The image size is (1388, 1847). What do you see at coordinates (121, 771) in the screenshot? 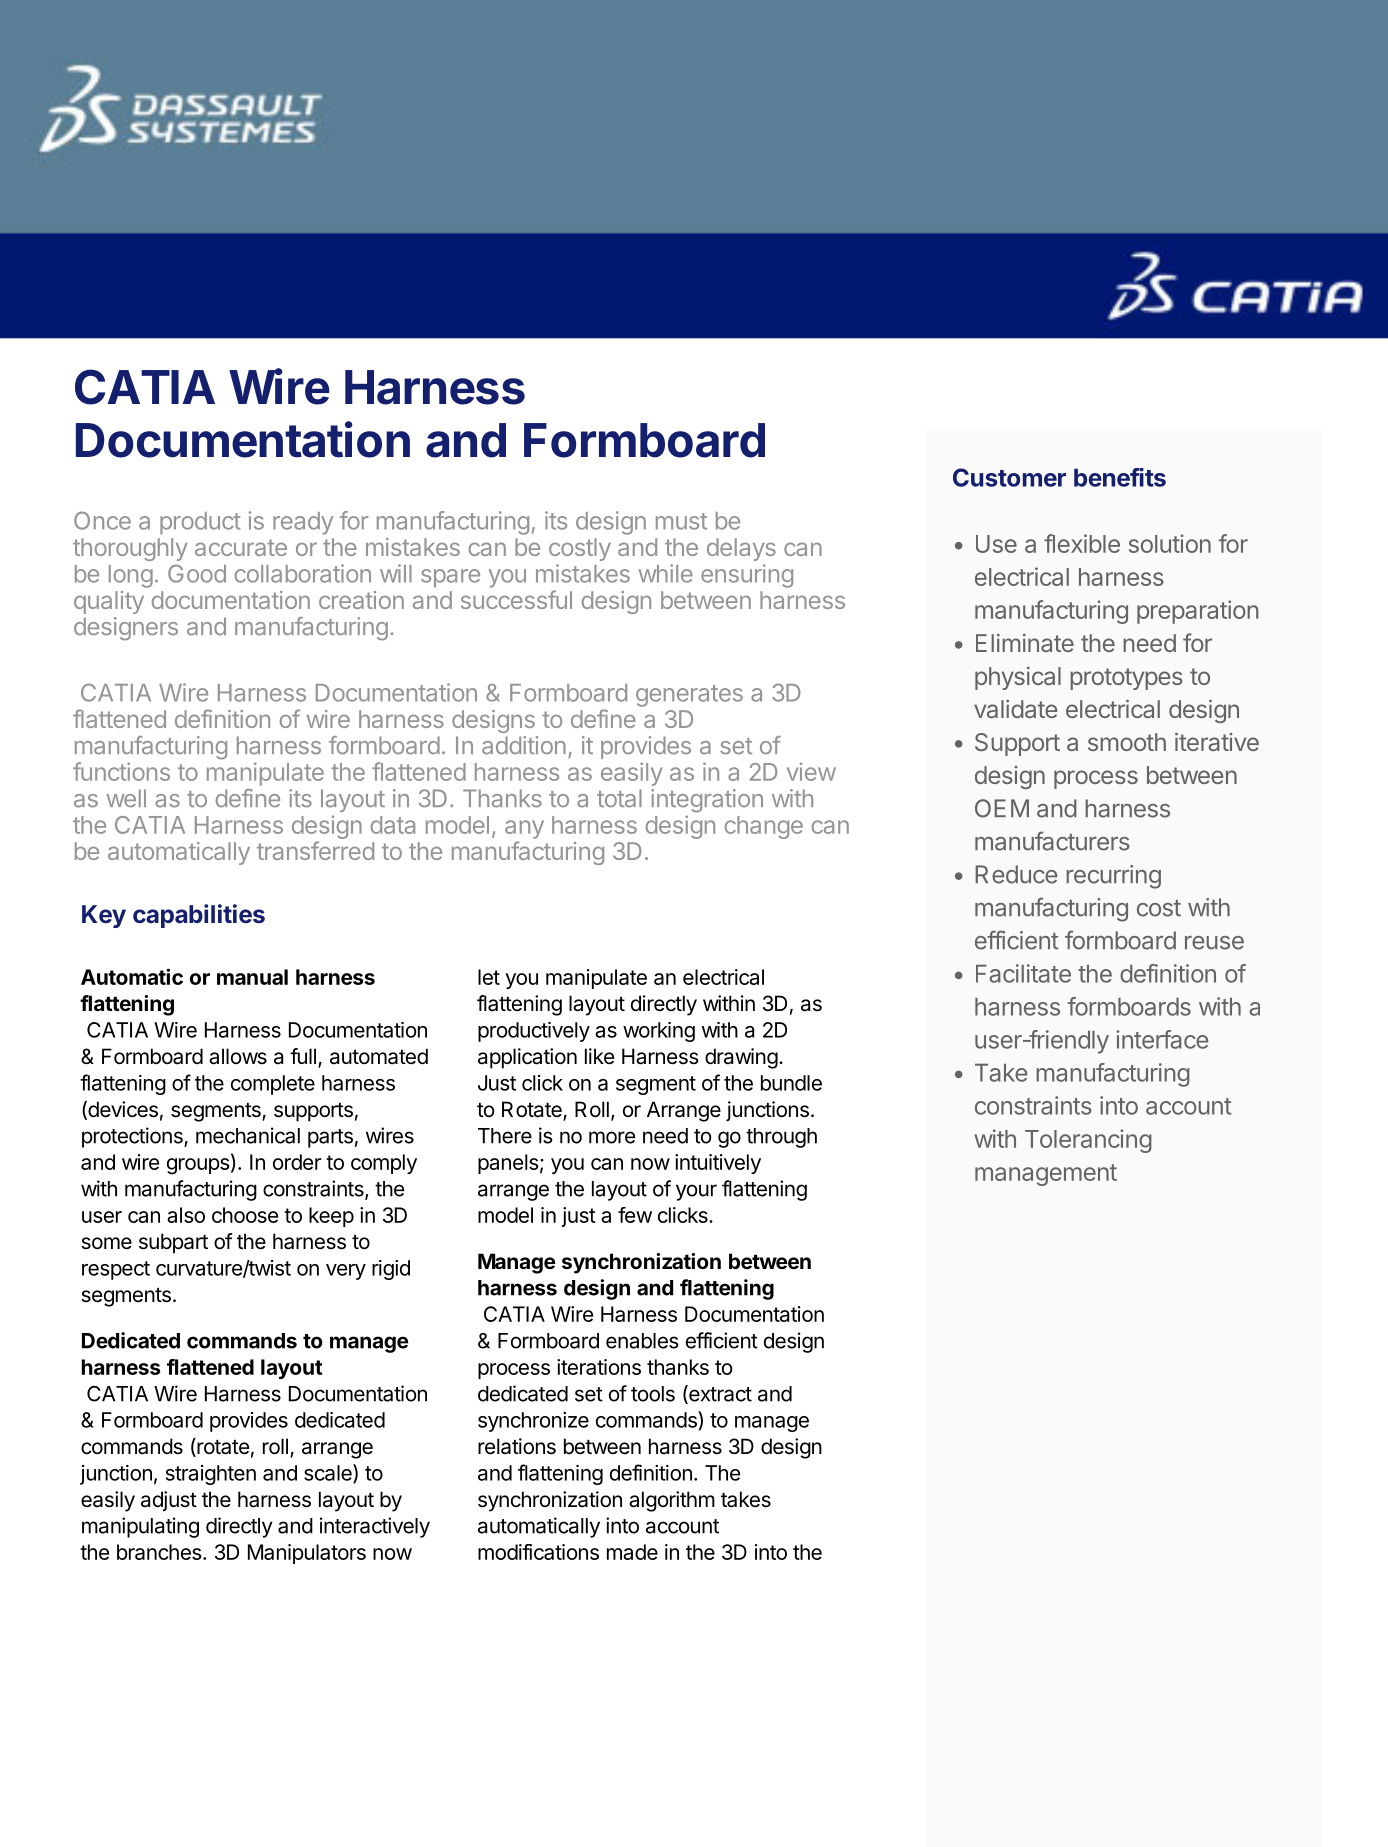
I see `functions` at bounding box center [121, 771].
